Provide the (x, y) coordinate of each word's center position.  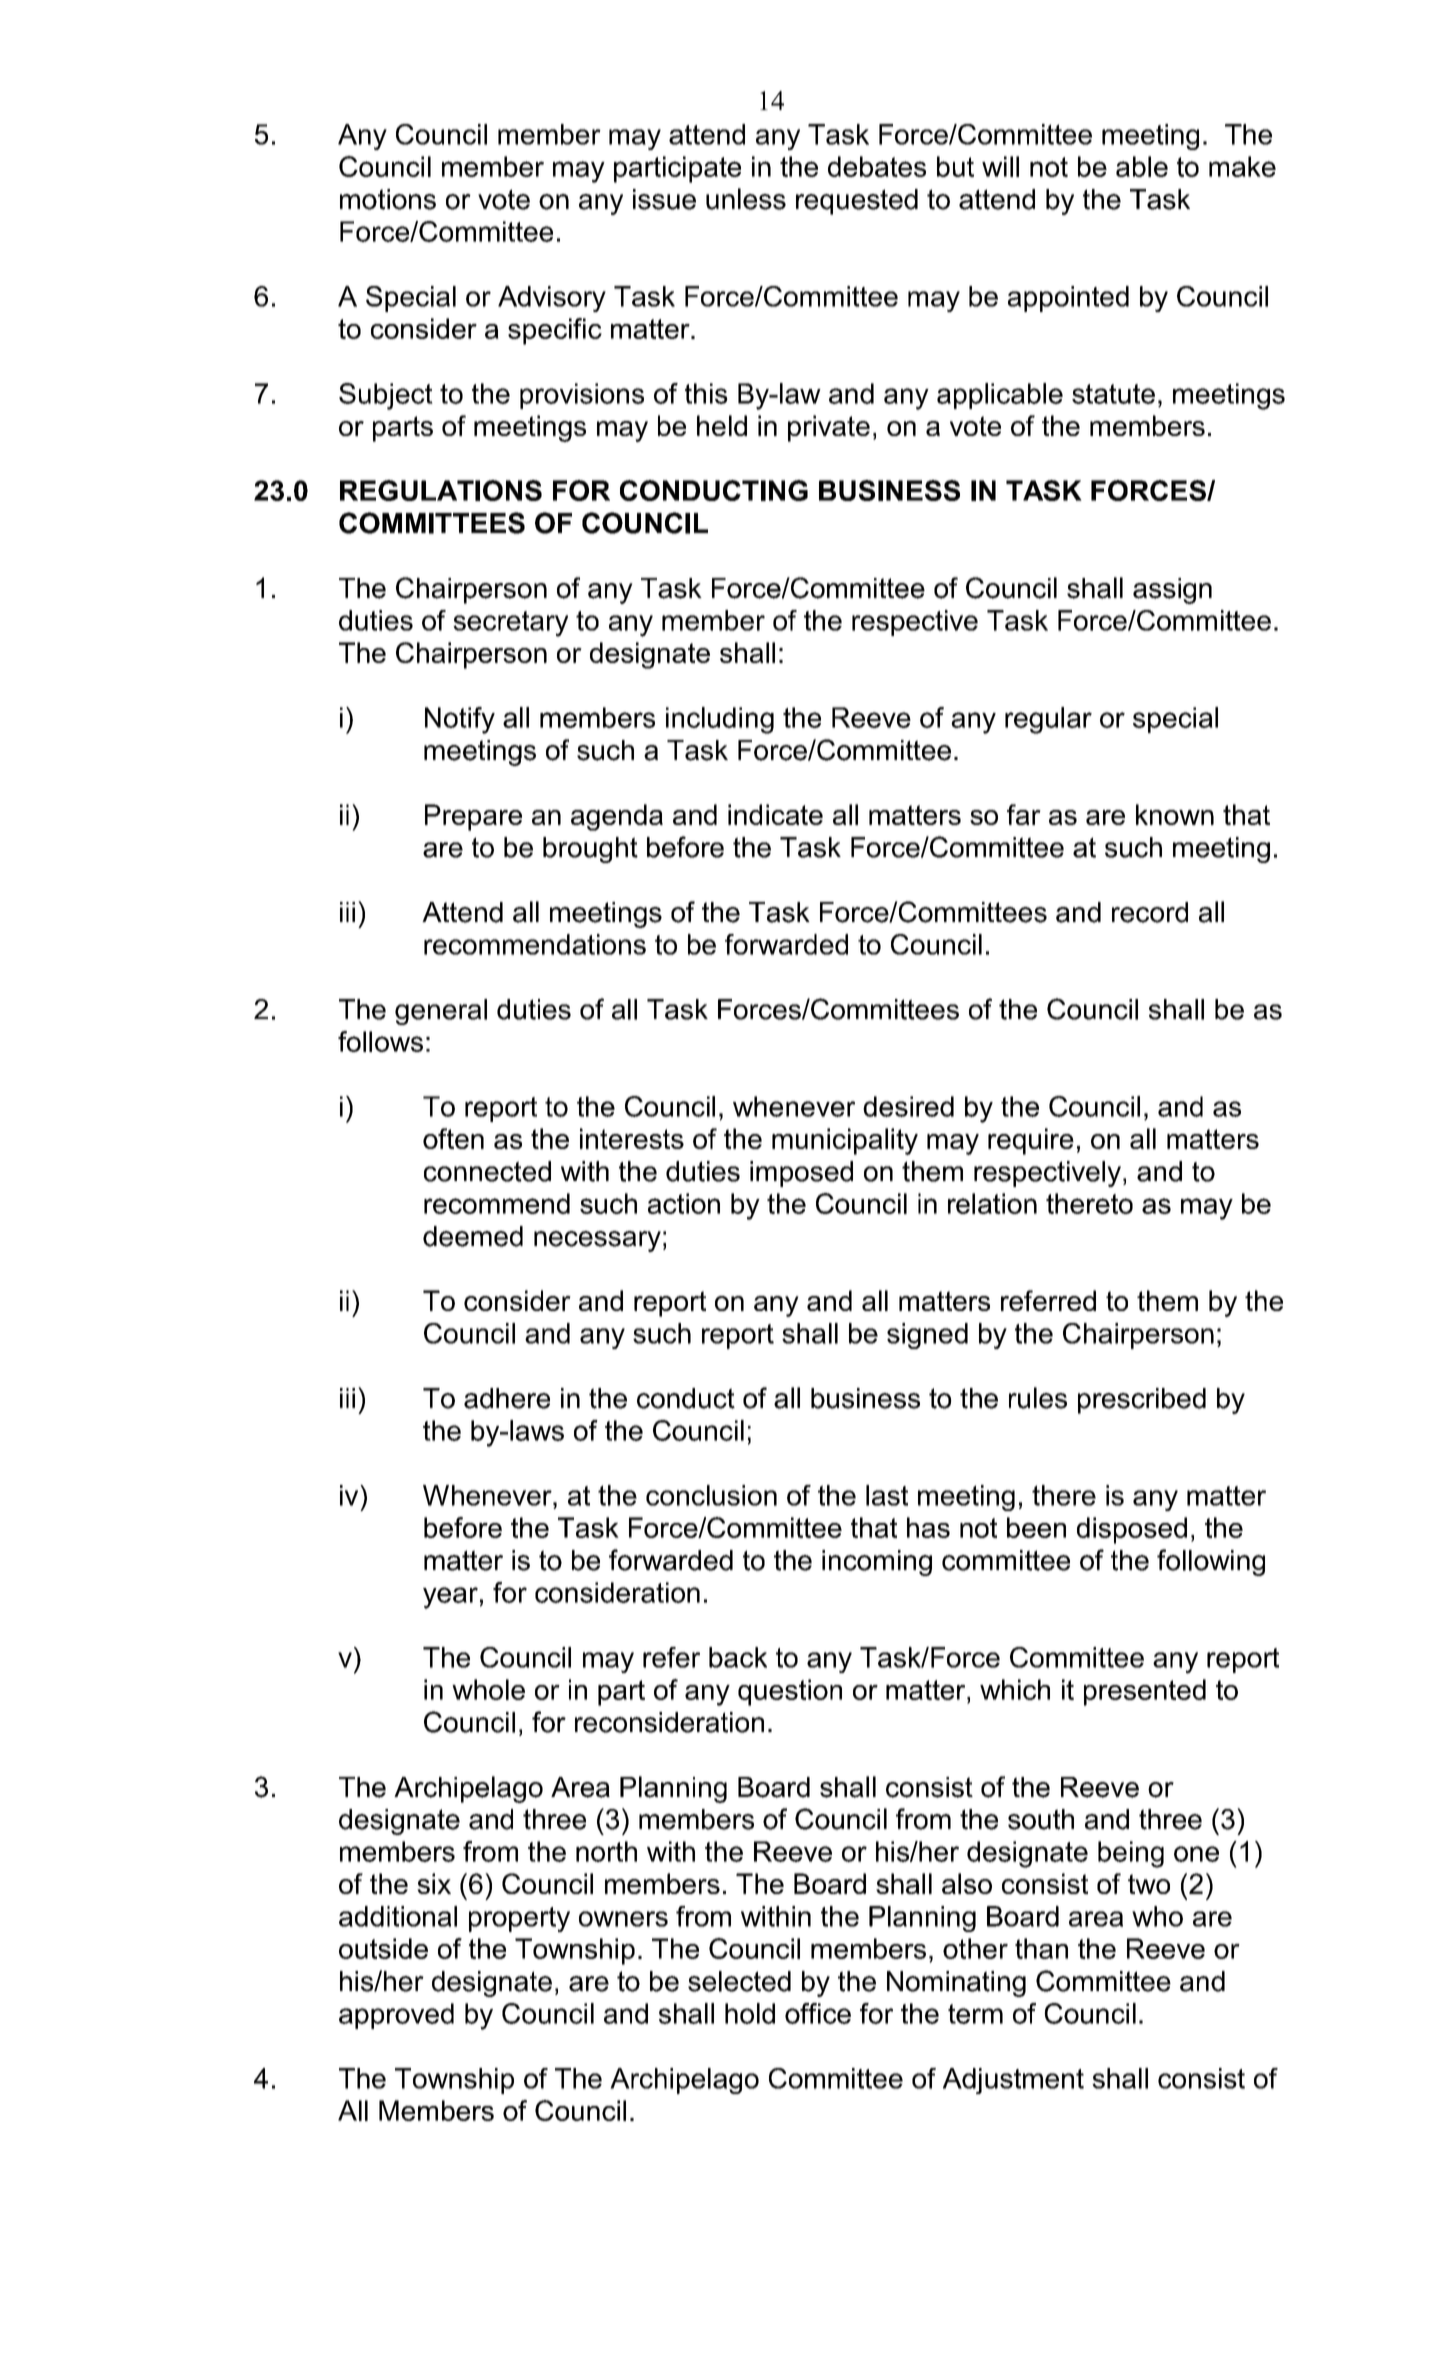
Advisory (552, 299)
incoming (877, 1563)
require (1031, 1141)
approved (396, 2016)
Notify (460, 720)
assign (1172, 591)
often (453, 1138)
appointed (1068, 299)
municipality (845, 1141)
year (450, 1598)
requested (857, 202)
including (720, 720)
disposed (1132, 1530)
